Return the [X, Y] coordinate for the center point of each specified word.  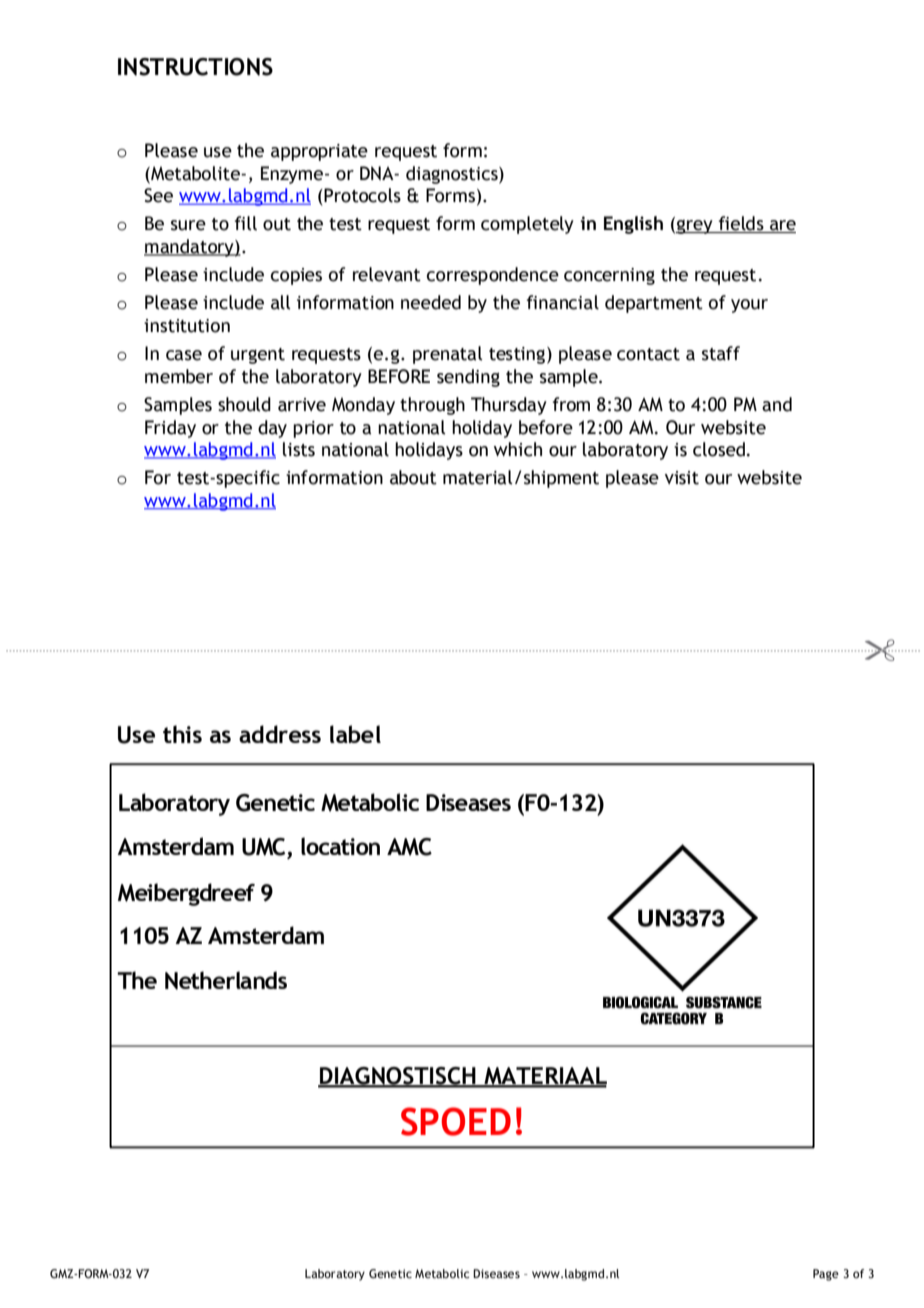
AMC [409, 847]
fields [741, 224]
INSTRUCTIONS [195, 67]
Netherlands [226, 980]
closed [720, 449]
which [518, 449]
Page [826, 1275]
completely [527, 225]
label [355, 734]
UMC [265, 848]
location [340, 846]
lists [299, 449]
